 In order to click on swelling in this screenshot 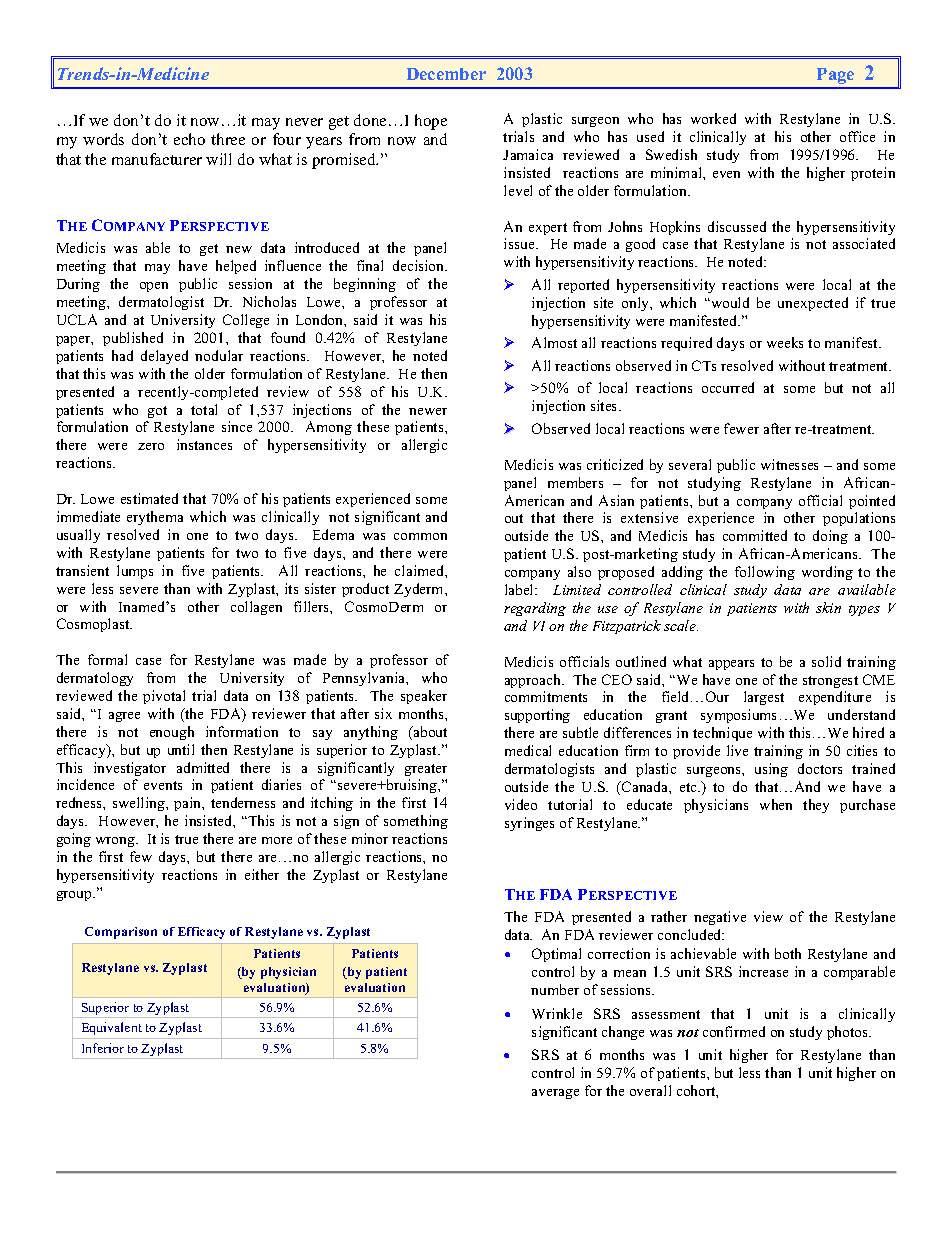, I will do `click(140, 804)`.
